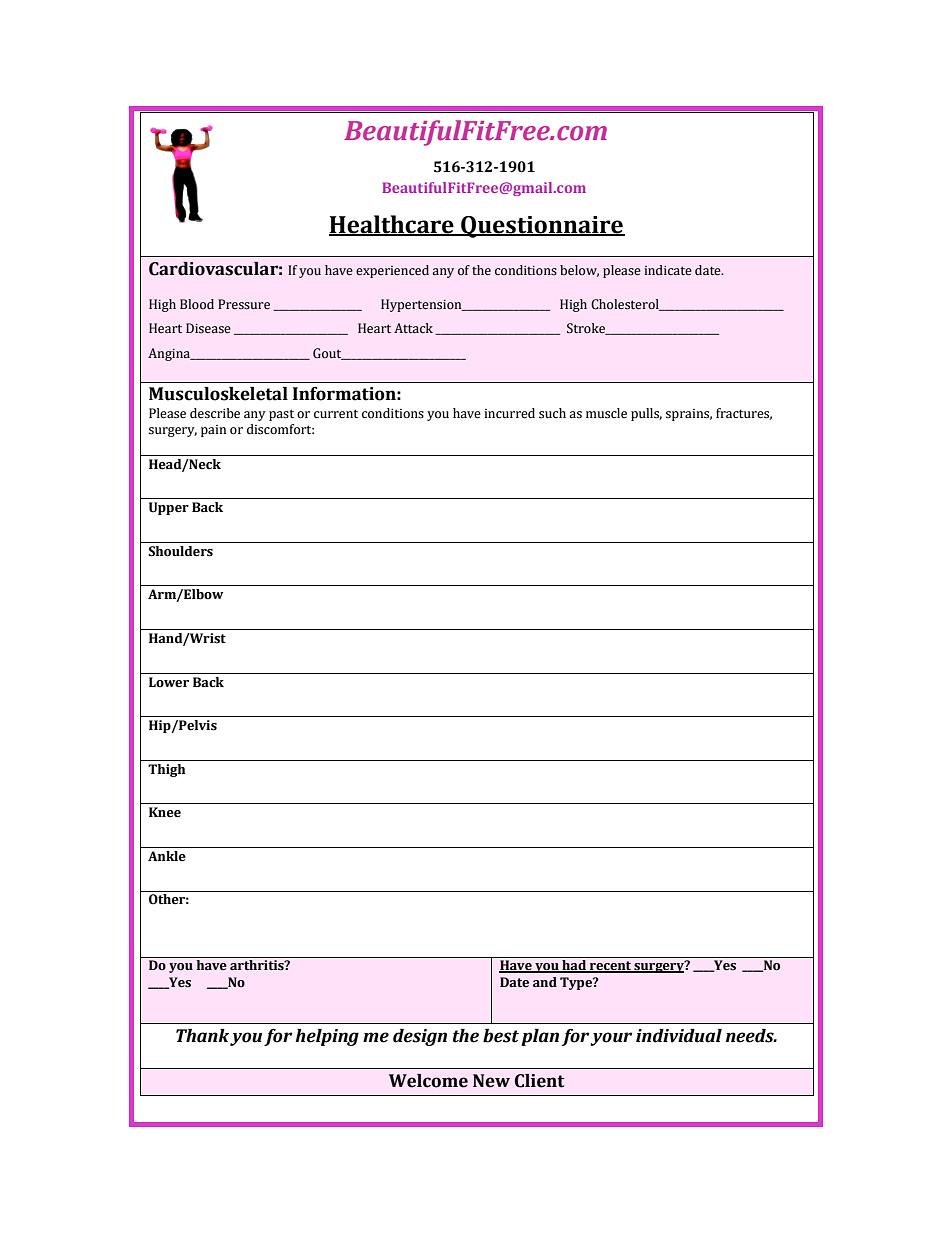 This screenshot has height=1233, width=952. What do you see at coordinates (392, 271) in the screenshot?
I see `experienced` at bounding box center [392, 271].
